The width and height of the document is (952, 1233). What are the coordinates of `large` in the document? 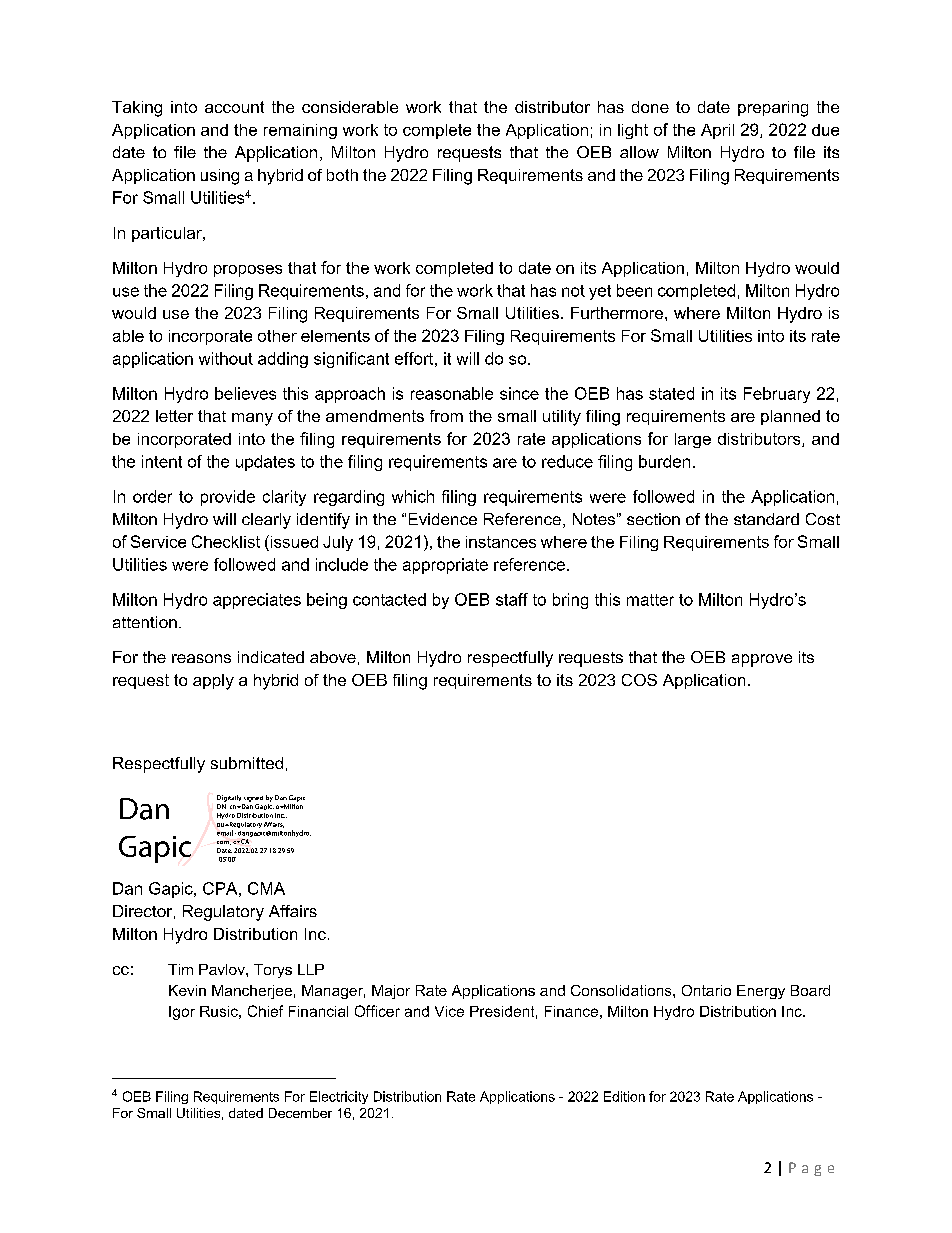 It's located at (693, 440).
